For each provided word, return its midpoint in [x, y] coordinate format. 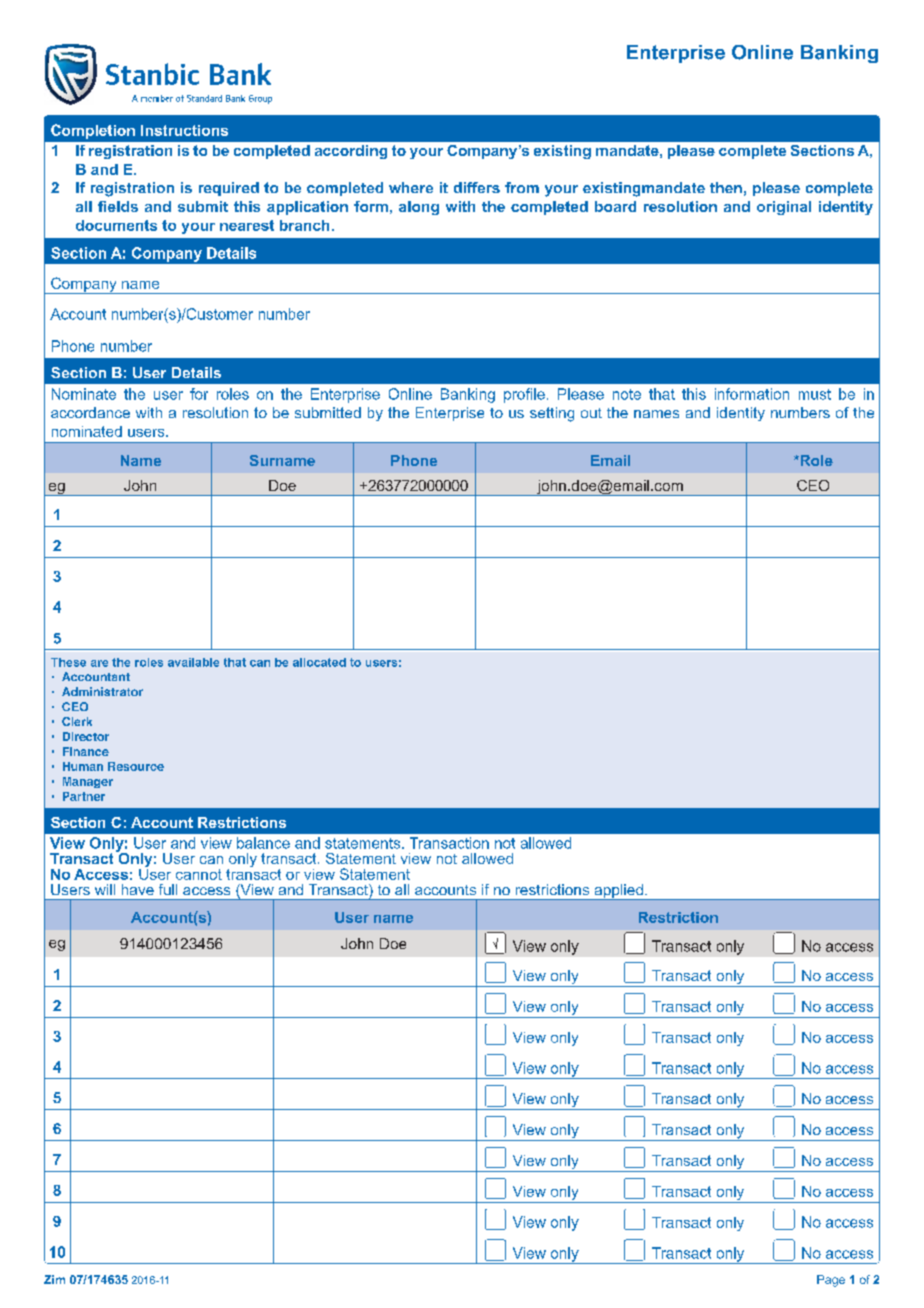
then [726, 187]
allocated [319, 662]
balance [263, 843]
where [411, 187]
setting [552, 414]
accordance [90, 412]
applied [618, 892]
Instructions [184, 130]
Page [831, 1281]
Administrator [102, 691]
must [815, 394]
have [138, 889]
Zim [54, 1279]
